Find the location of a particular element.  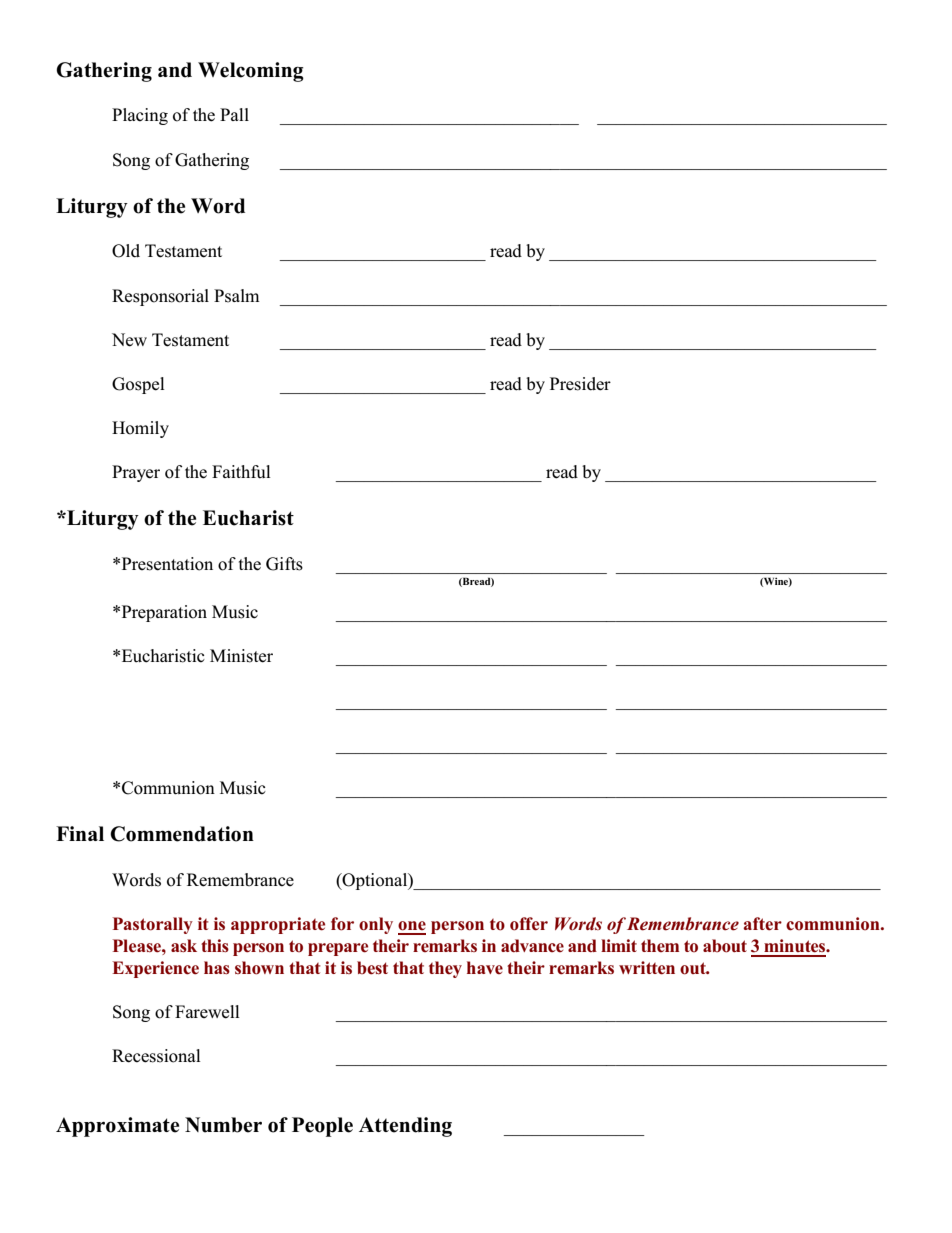

Welcoming is located at coordinates (251, 72).
